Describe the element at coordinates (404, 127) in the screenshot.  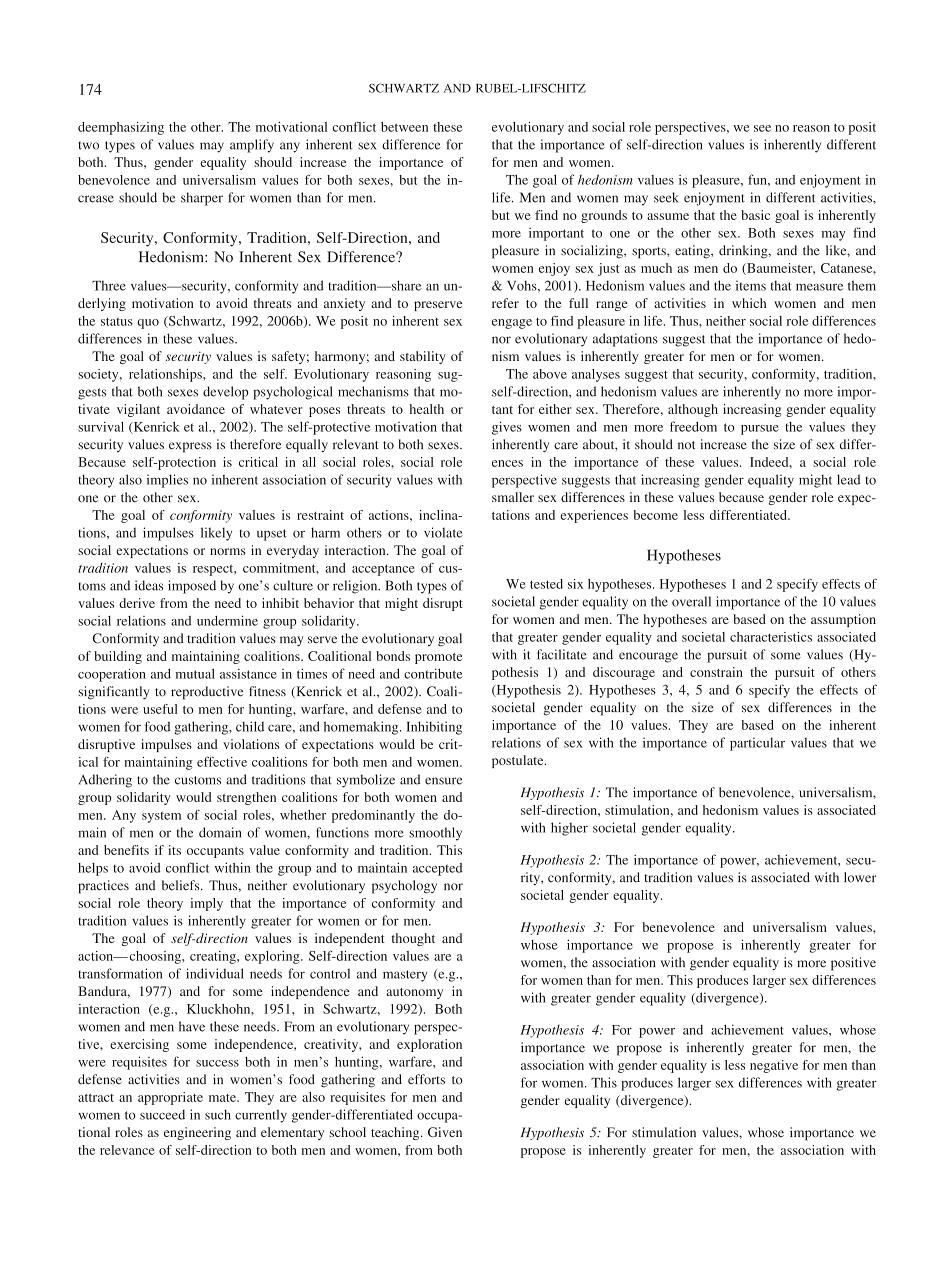
I see `between` at that location.
